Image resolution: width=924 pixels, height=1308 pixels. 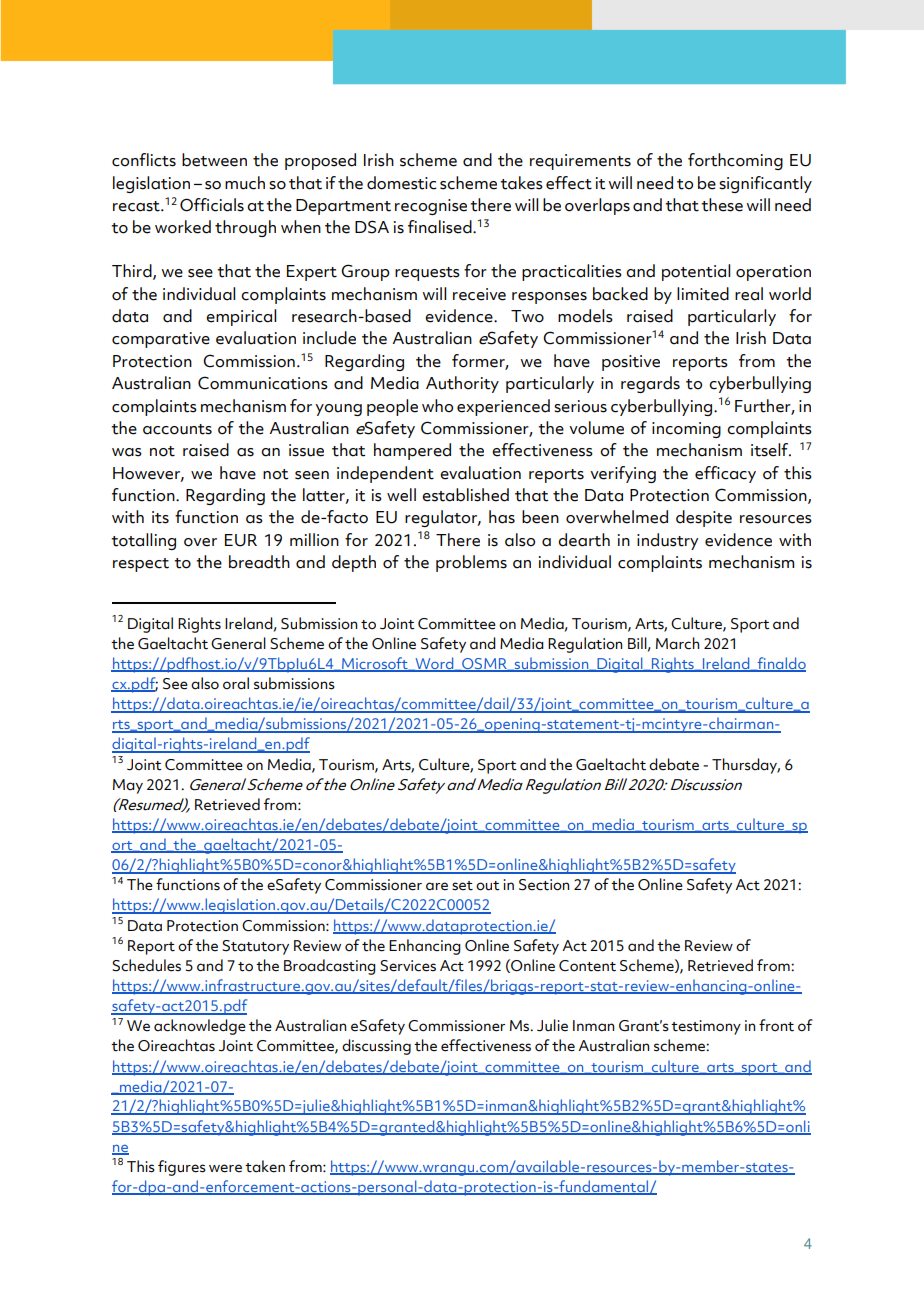 What do you see at coordinates (128, 786) in the screenshot?
I see `May` at bounding box center [128, 786].
